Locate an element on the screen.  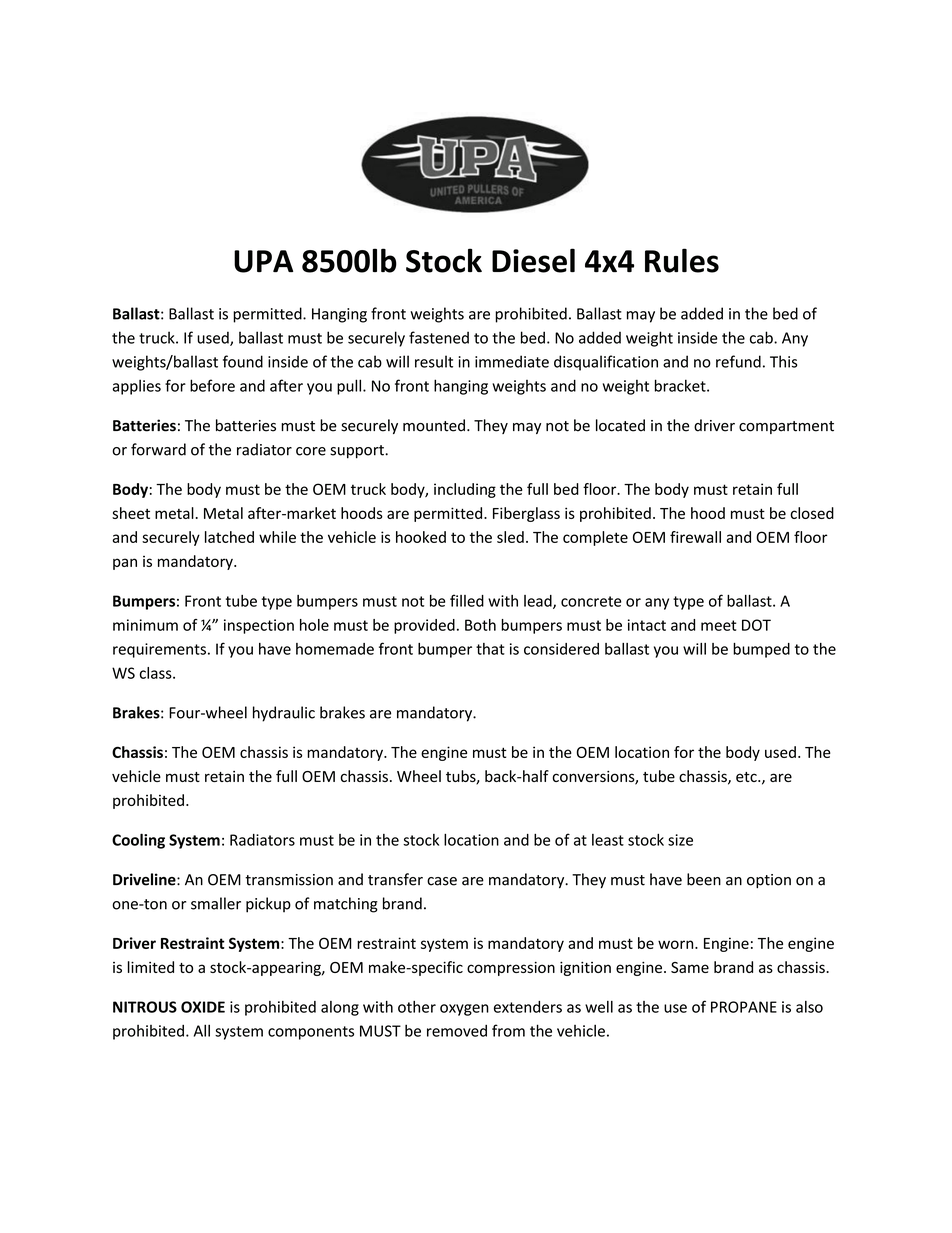
that is located at coordinates (490, 649).
